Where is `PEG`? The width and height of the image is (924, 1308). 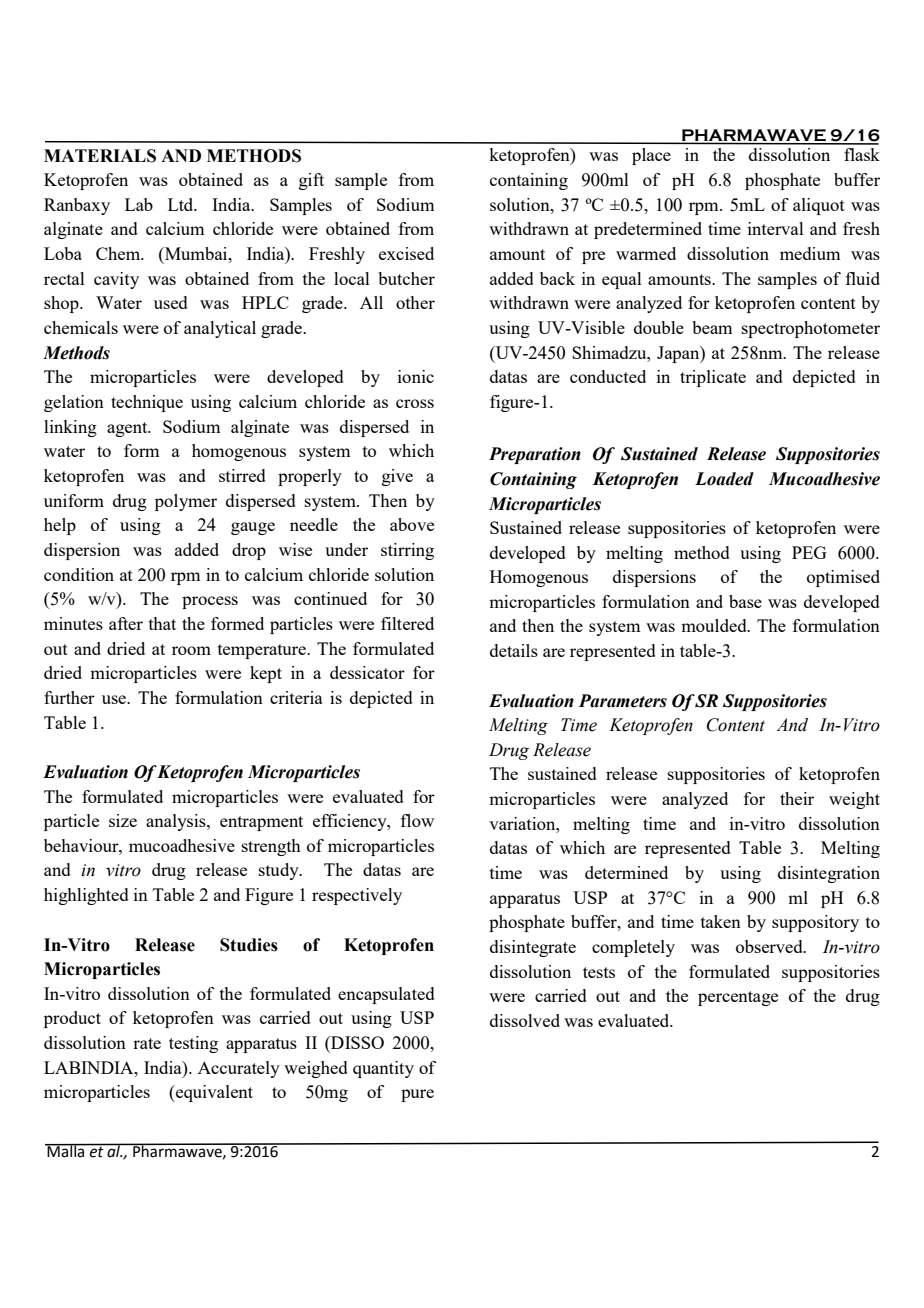 PEG is located at coordinates (809, 552).
